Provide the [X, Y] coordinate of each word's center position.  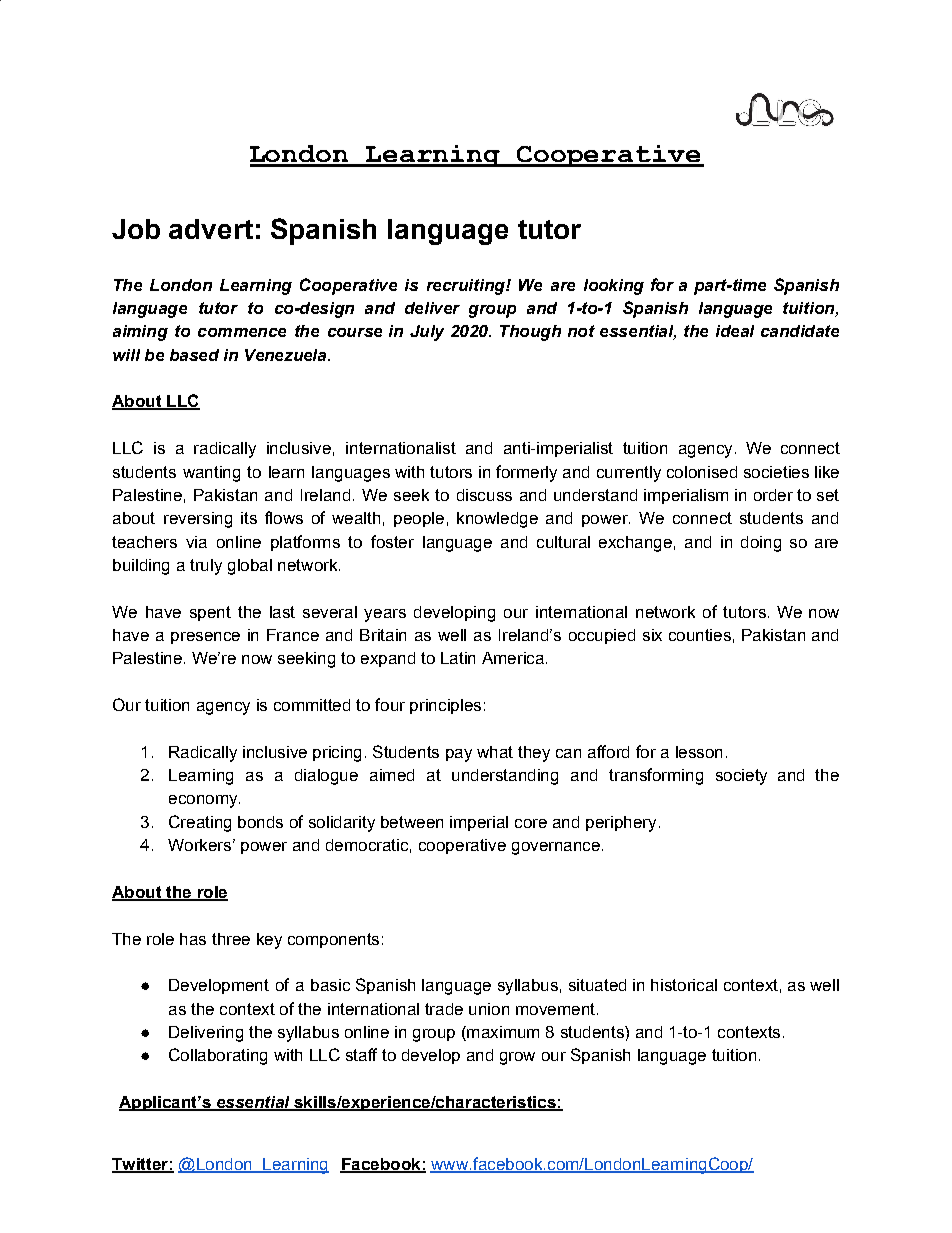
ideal [735, 331]
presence [205, 638]
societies [776, 472]
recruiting [467, 287]
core [531, 823]
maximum [502, 1033]
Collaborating [218, 1056]
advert [211, 229]
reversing [198, 520]
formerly [526, 473]
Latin [458, 658]
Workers [199, 845]
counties [700, 635]
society [741, 777]
